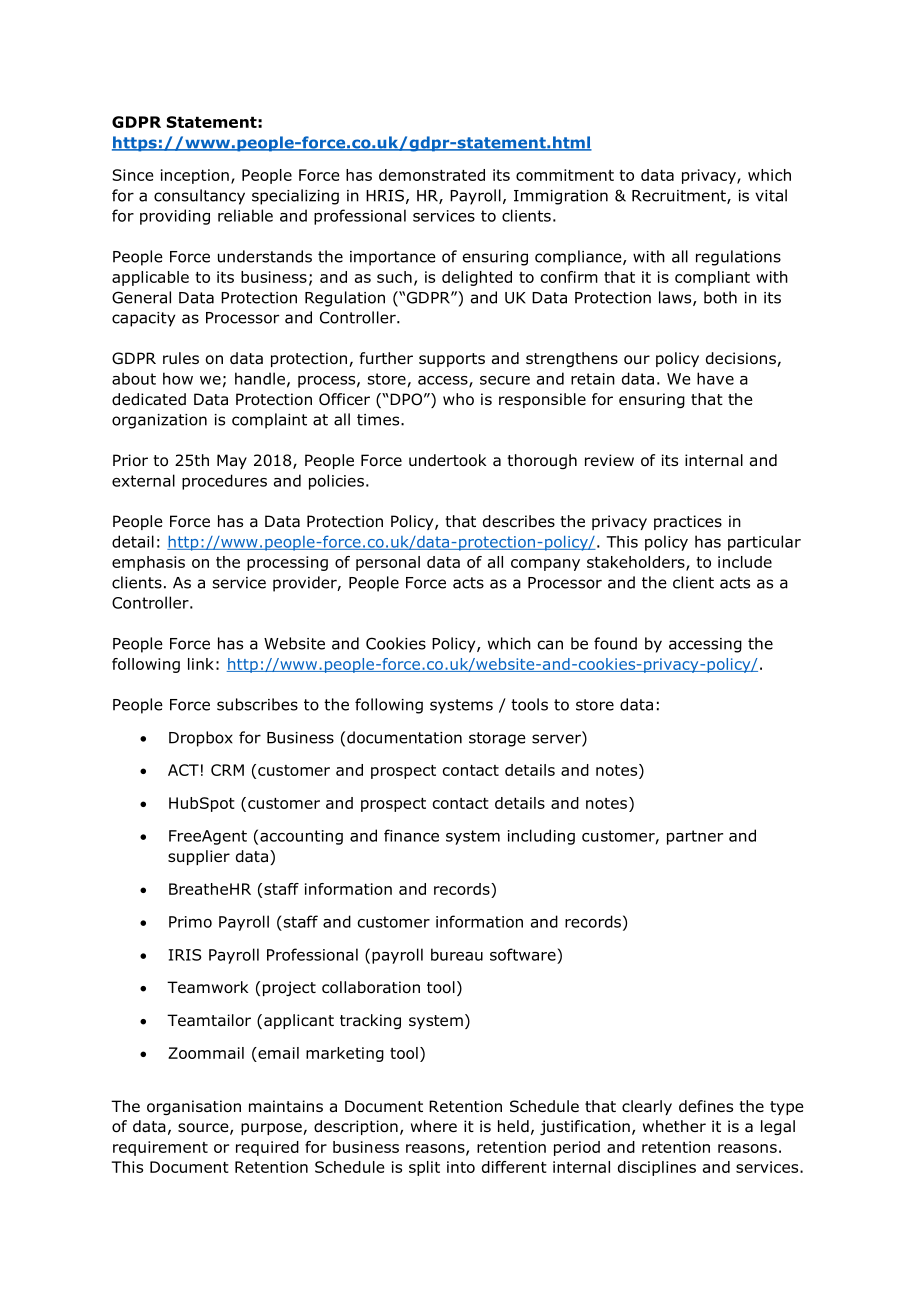 The width and height of the screenshot is (924, 1307). What do you see at coordinates (695, 837) in the screenshot?
I see `partner` at bounding box center [695, 837].
